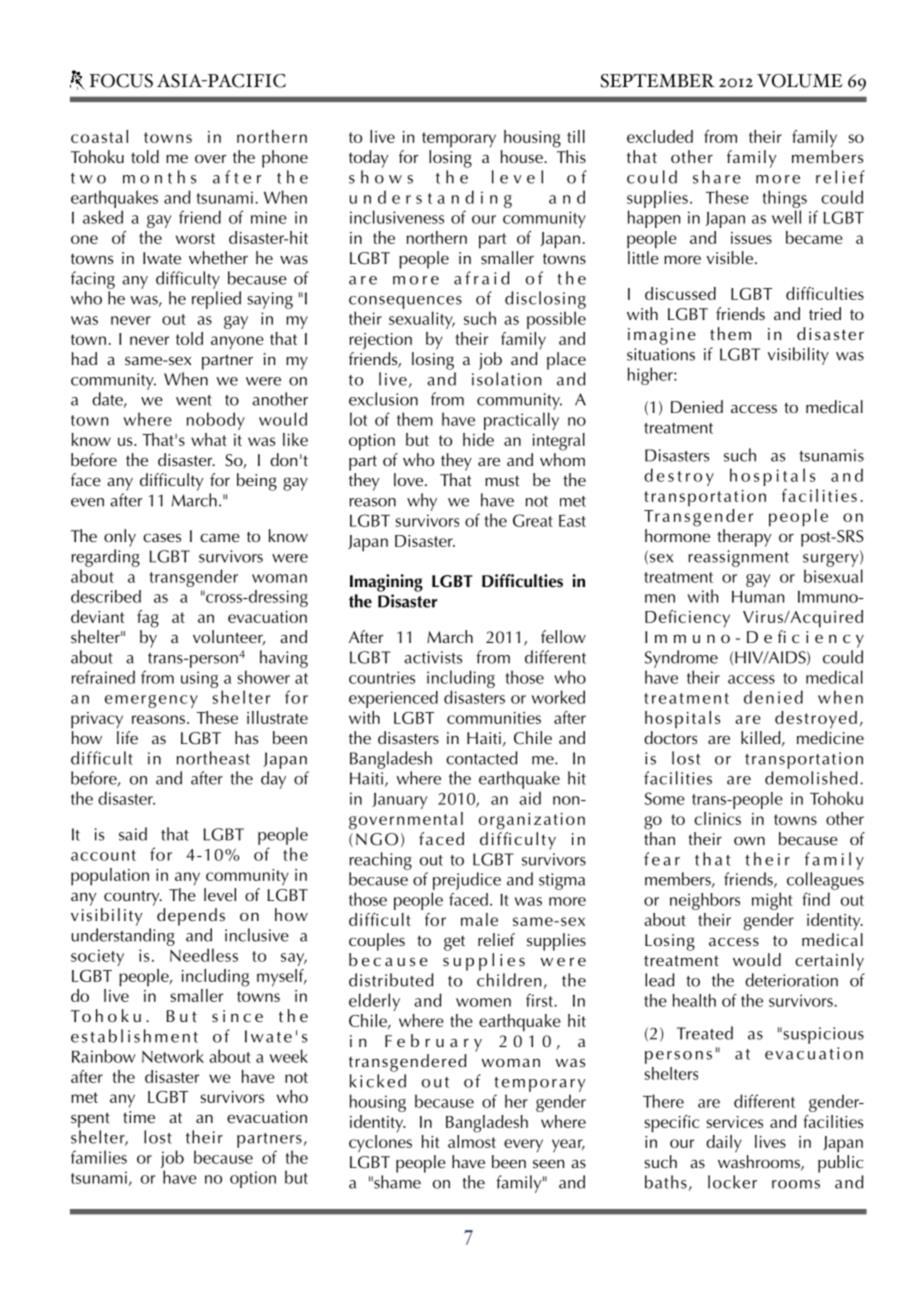 The width and height of the page is (924, 1308). Describe the element at coordinates (523, 156) in the page. I see `house` at that location.
